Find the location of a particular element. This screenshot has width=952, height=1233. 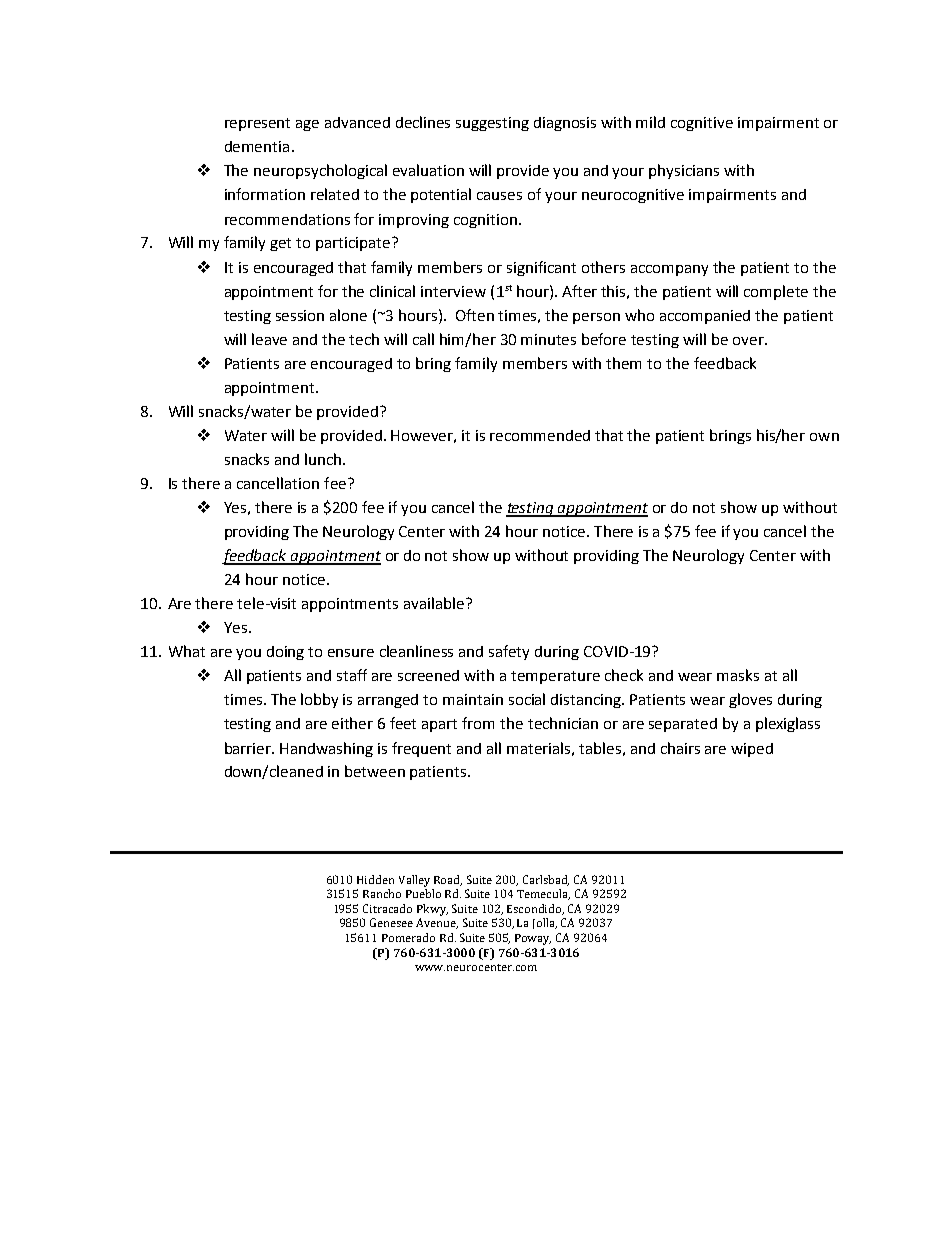

available is located at coordinates (434, 603).
